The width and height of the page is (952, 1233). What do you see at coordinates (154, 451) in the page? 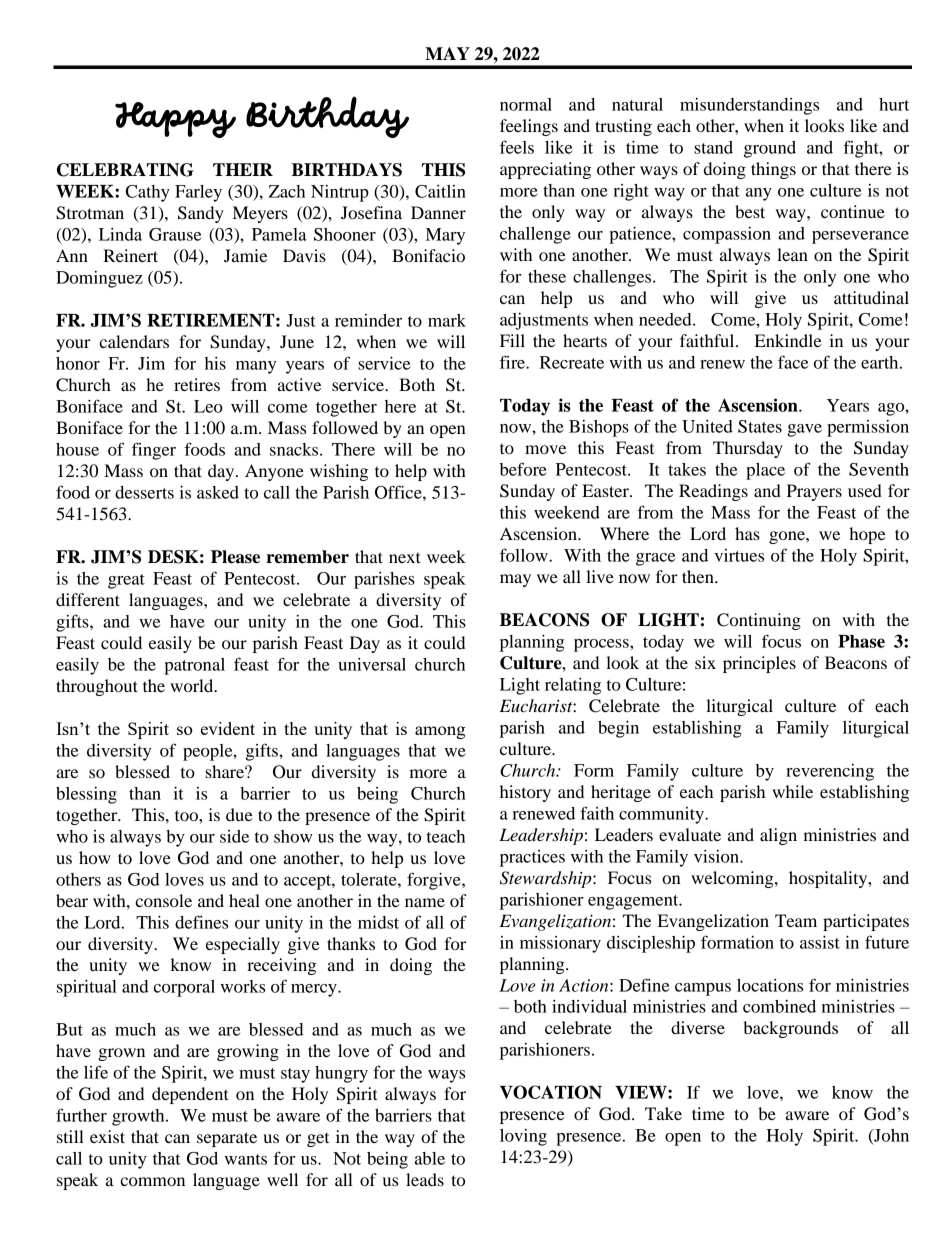
I see `finger` at bounding box center [154, 451].
